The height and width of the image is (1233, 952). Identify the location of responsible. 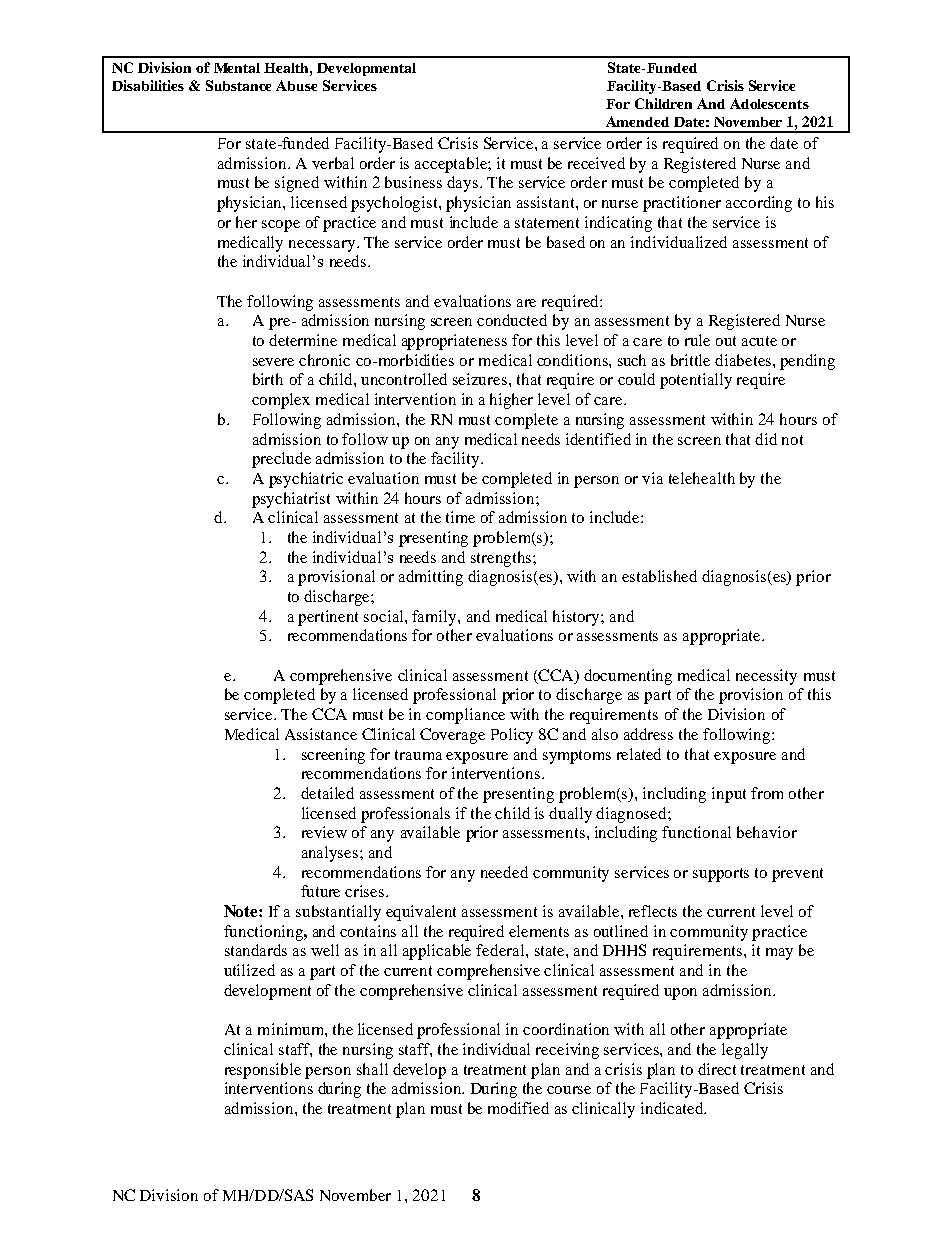
(263, 1071).
